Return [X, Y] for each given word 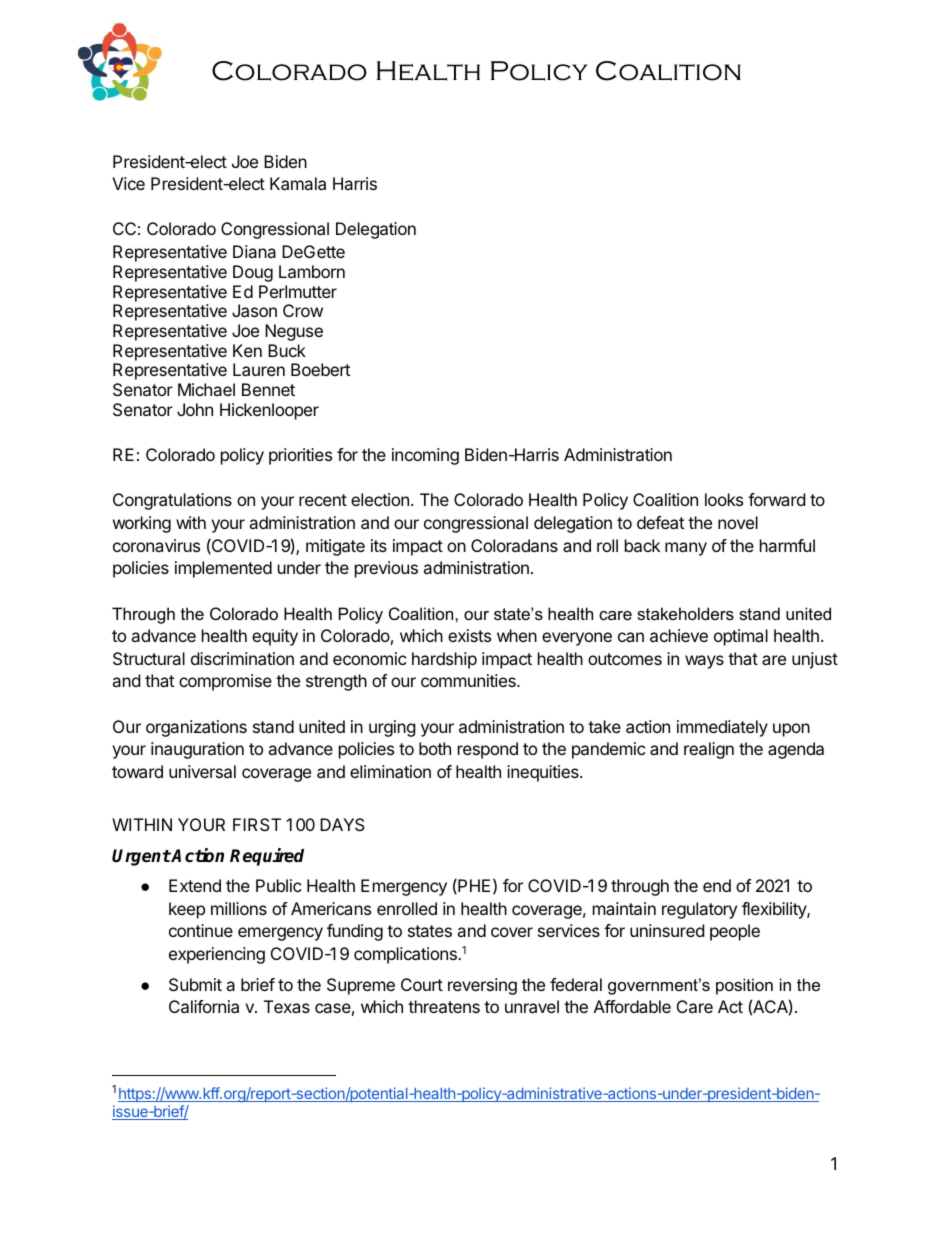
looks [724, 499]
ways [704, 662]
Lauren [259, 369]
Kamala [298, 183]
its [379, 545]
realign [709, 750]
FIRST [257, 824]
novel [738, 522]
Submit [195, 984]
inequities [544, 773]
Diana [254, 251]
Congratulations [172, 501]
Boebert [320, 369]
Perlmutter [298, 291]
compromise [225, 682]
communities [469, 680]
